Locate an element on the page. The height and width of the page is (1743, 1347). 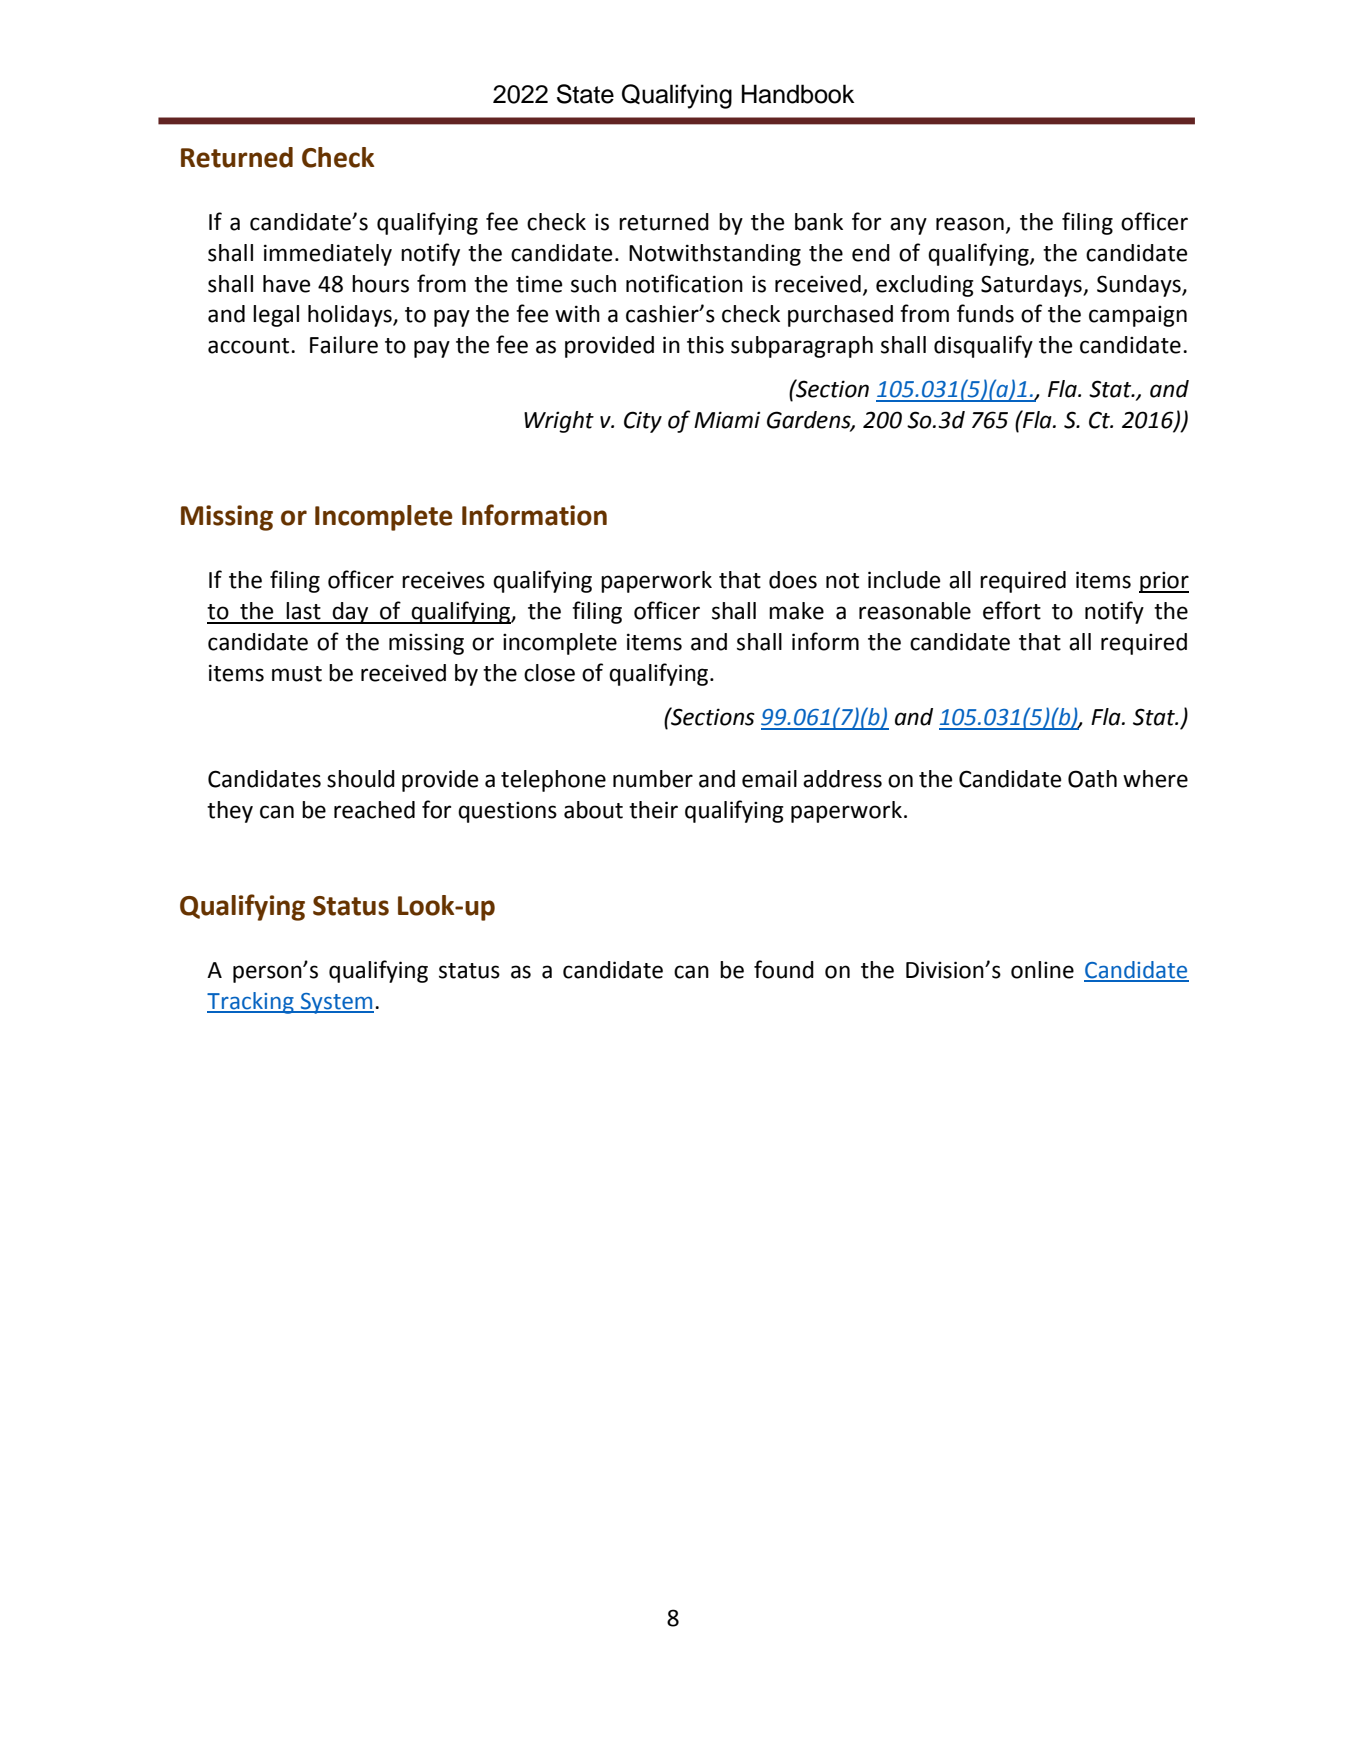
should is located at coordinates (361, 779).
